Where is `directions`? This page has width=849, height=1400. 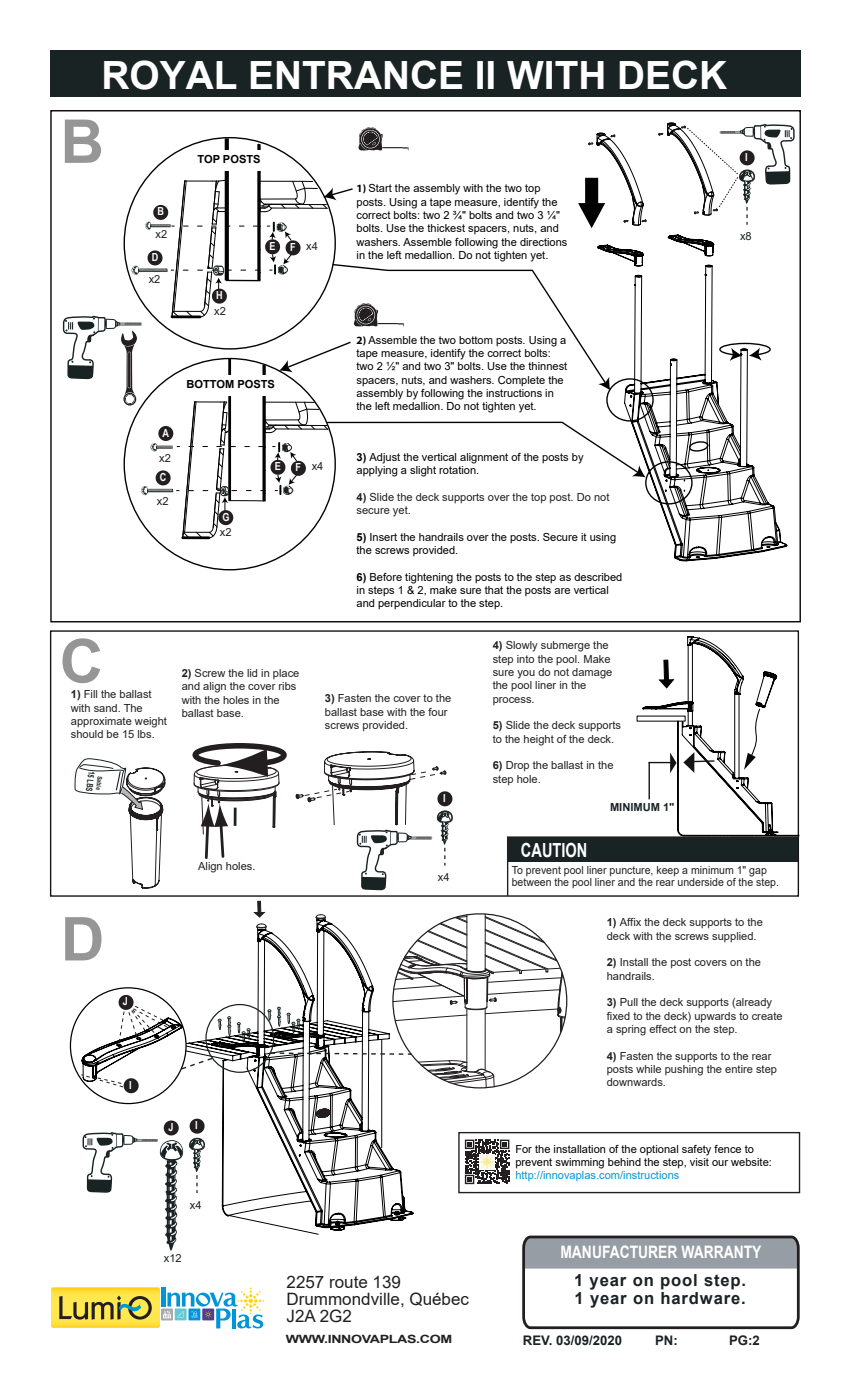 directions is located at coordinates (543, 242).
